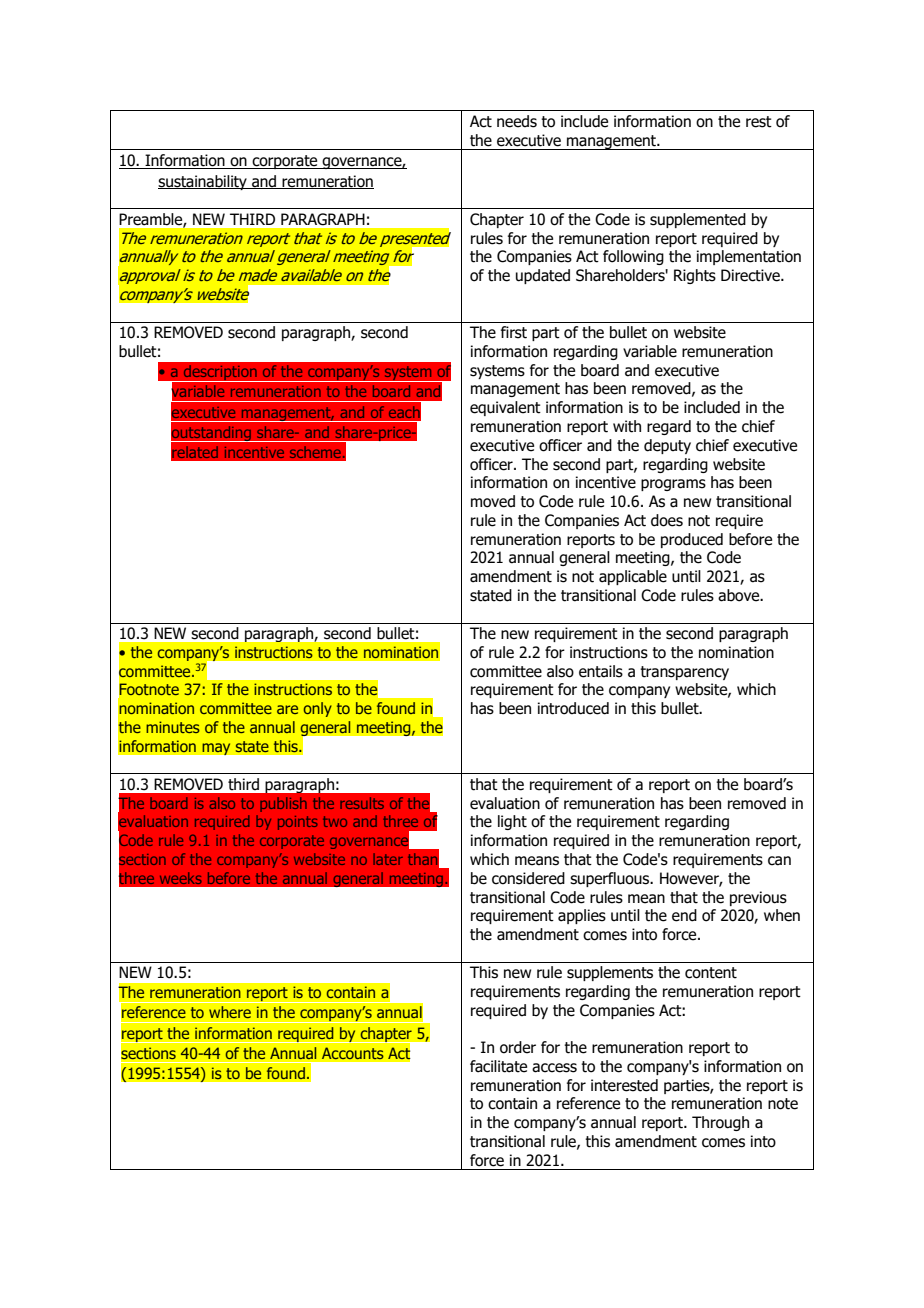 The image size is (924, 1308). Describe the element at coordinates (698, 220) in the screenshot. I see `supplemented` at that location.
